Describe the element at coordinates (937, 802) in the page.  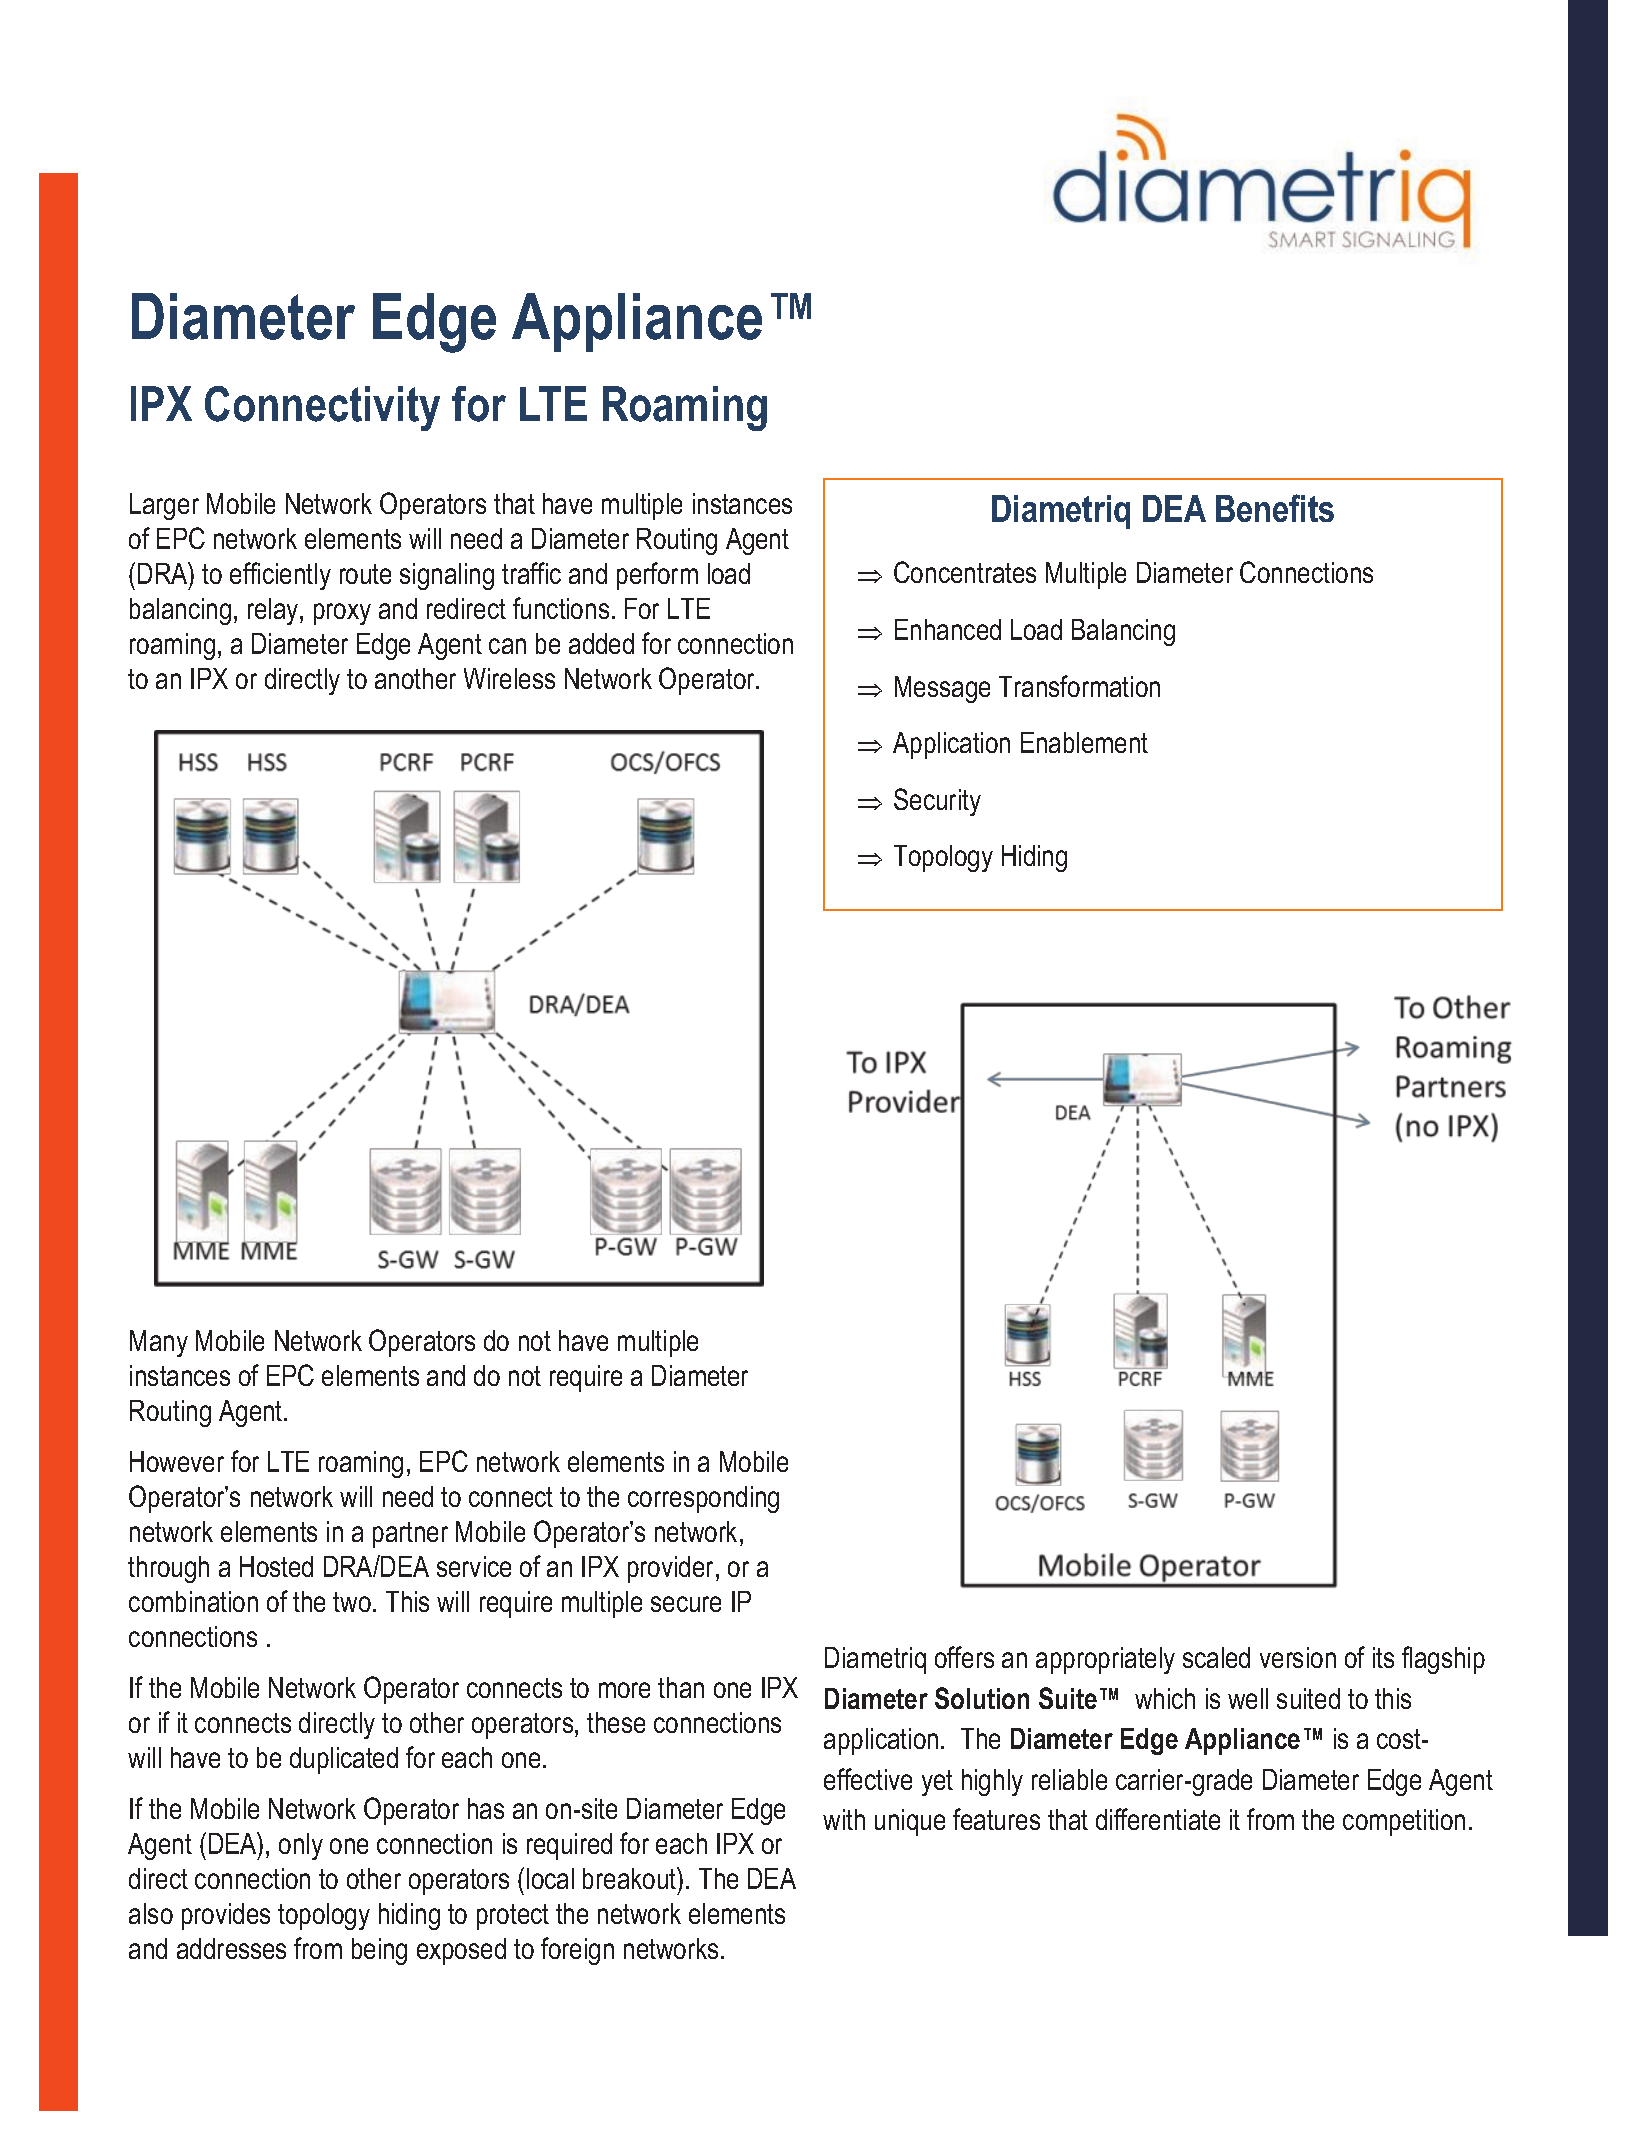
I see `Security` at that location.
